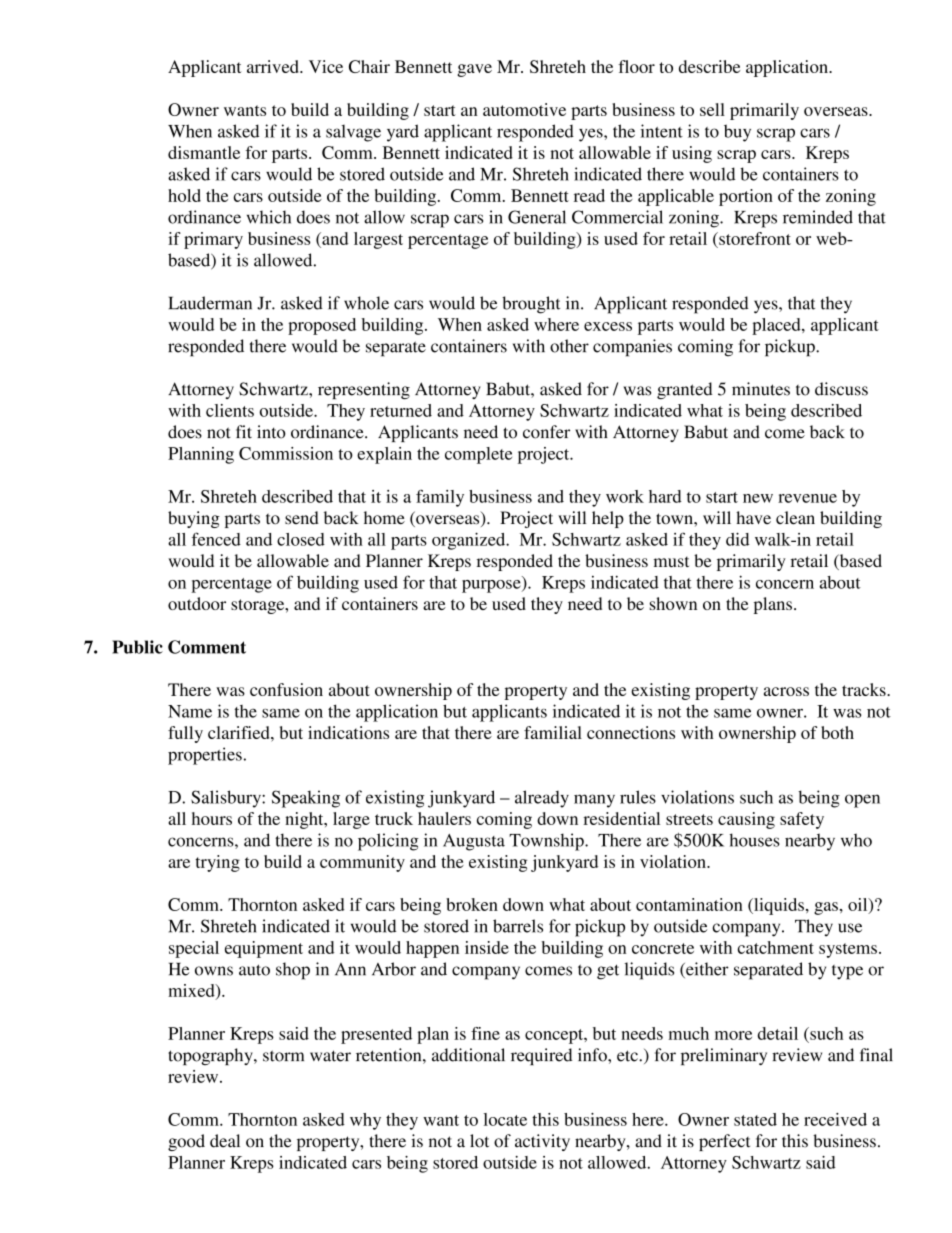 The height and width of the image is (1233, 952). Describe the element at coordinates (197, 603) in the image. I see `outdoor` at that location.
